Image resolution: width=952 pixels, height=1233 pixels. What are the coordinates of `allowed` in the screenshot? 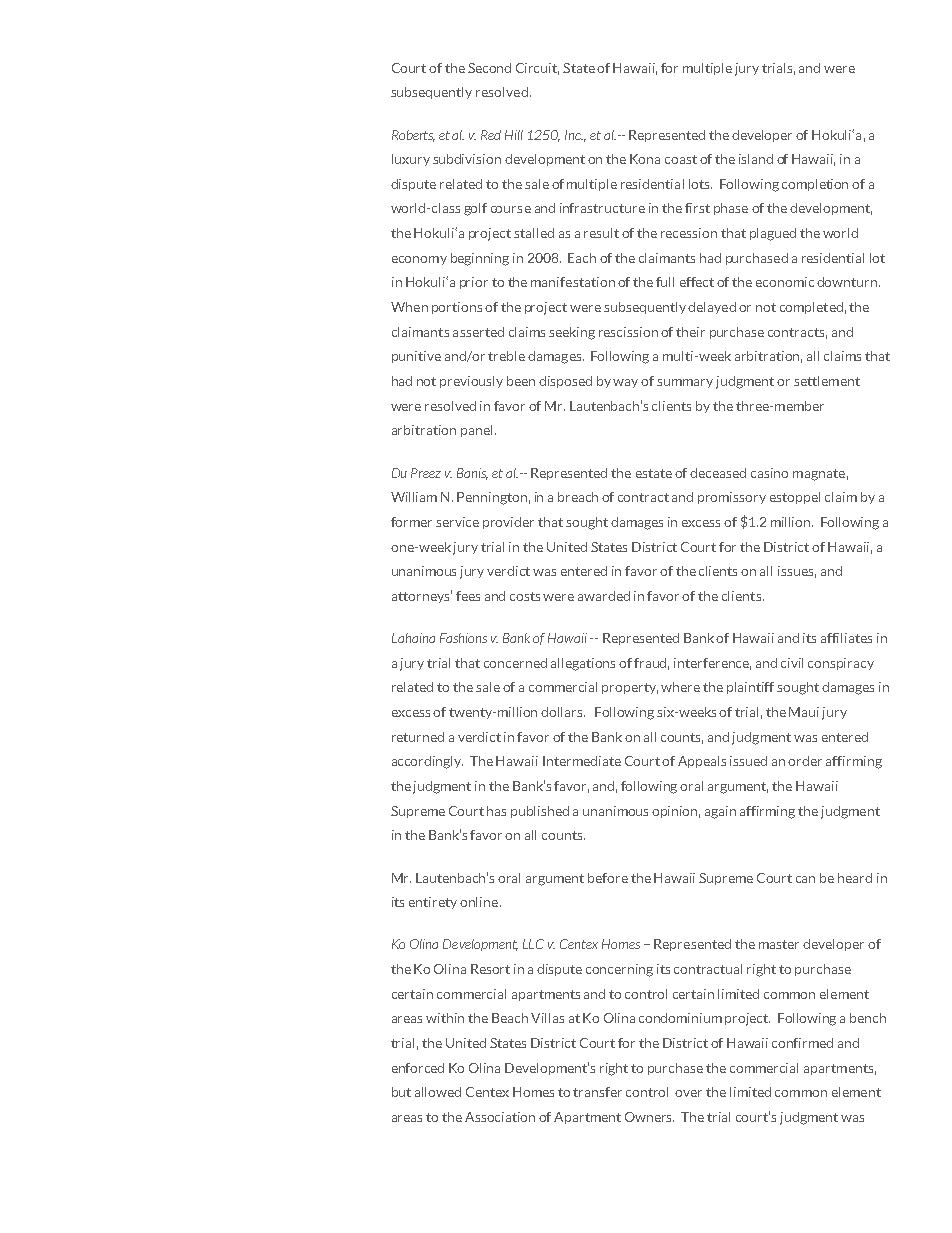 It's located at (438, 1092).
